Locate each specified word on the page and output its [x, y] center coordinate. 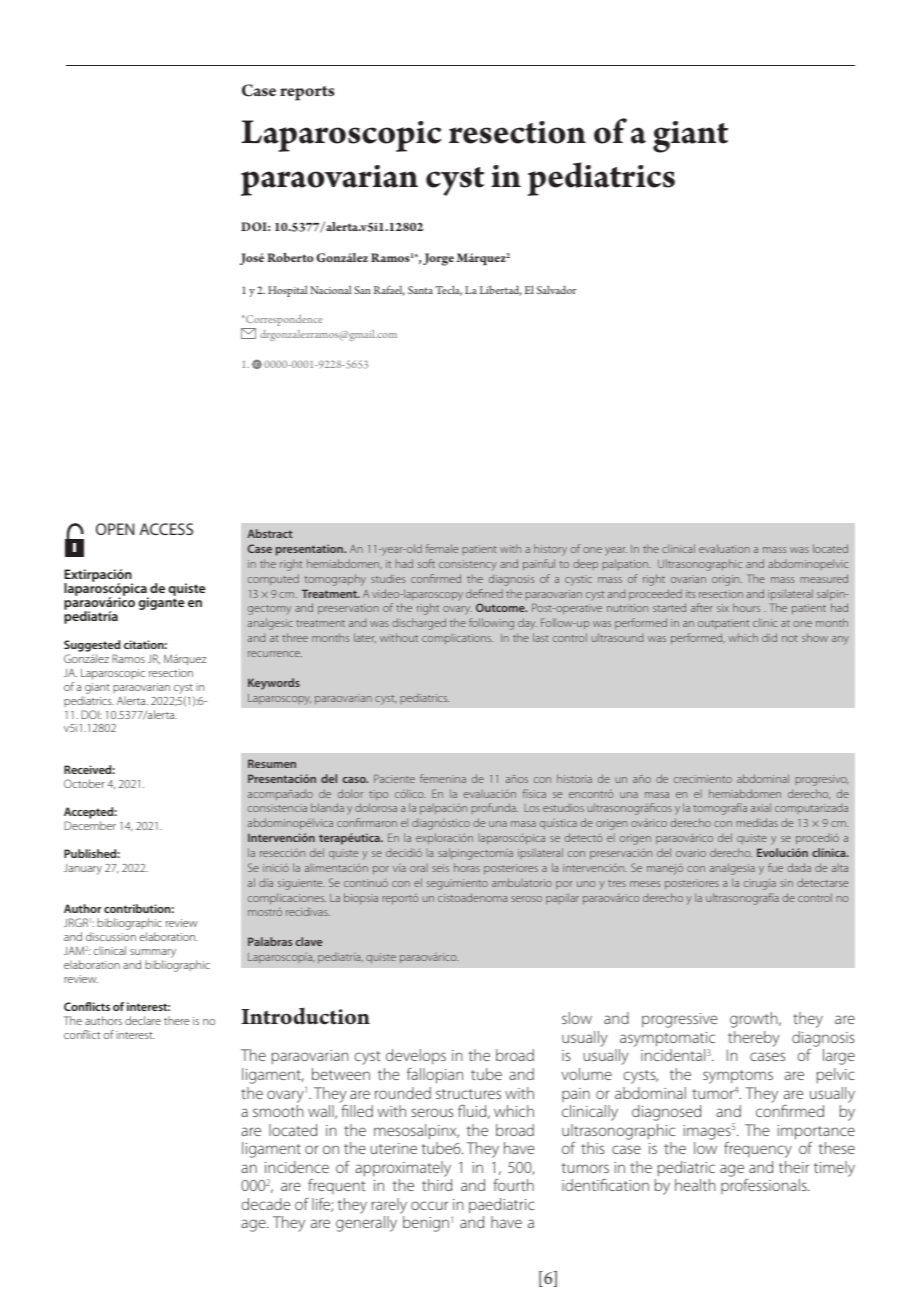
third [437, 1185]
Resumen [272, 763]
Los [532, 808]
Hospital [287, 291]
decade [265, 1204]
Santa [420, 290]
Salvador [556, 289]
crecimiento [703, 779]
